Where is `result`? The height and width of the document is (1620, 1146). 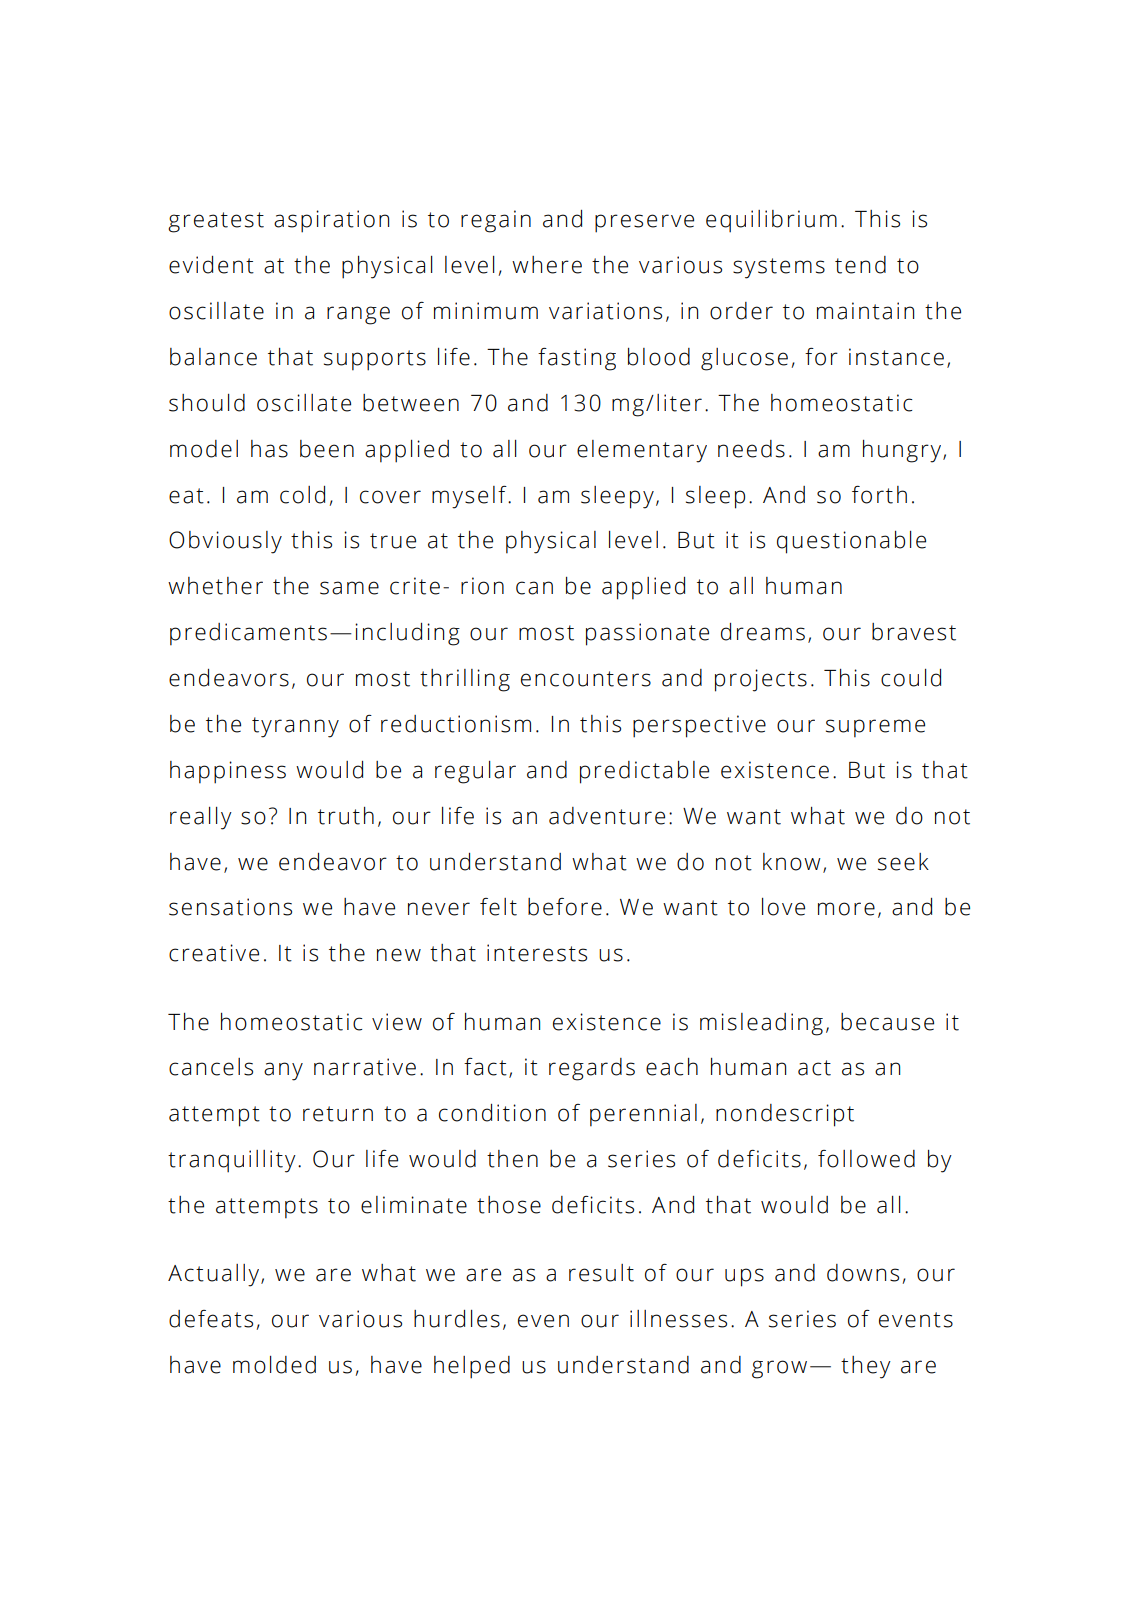
result is located at coordinates (601, 1273).
